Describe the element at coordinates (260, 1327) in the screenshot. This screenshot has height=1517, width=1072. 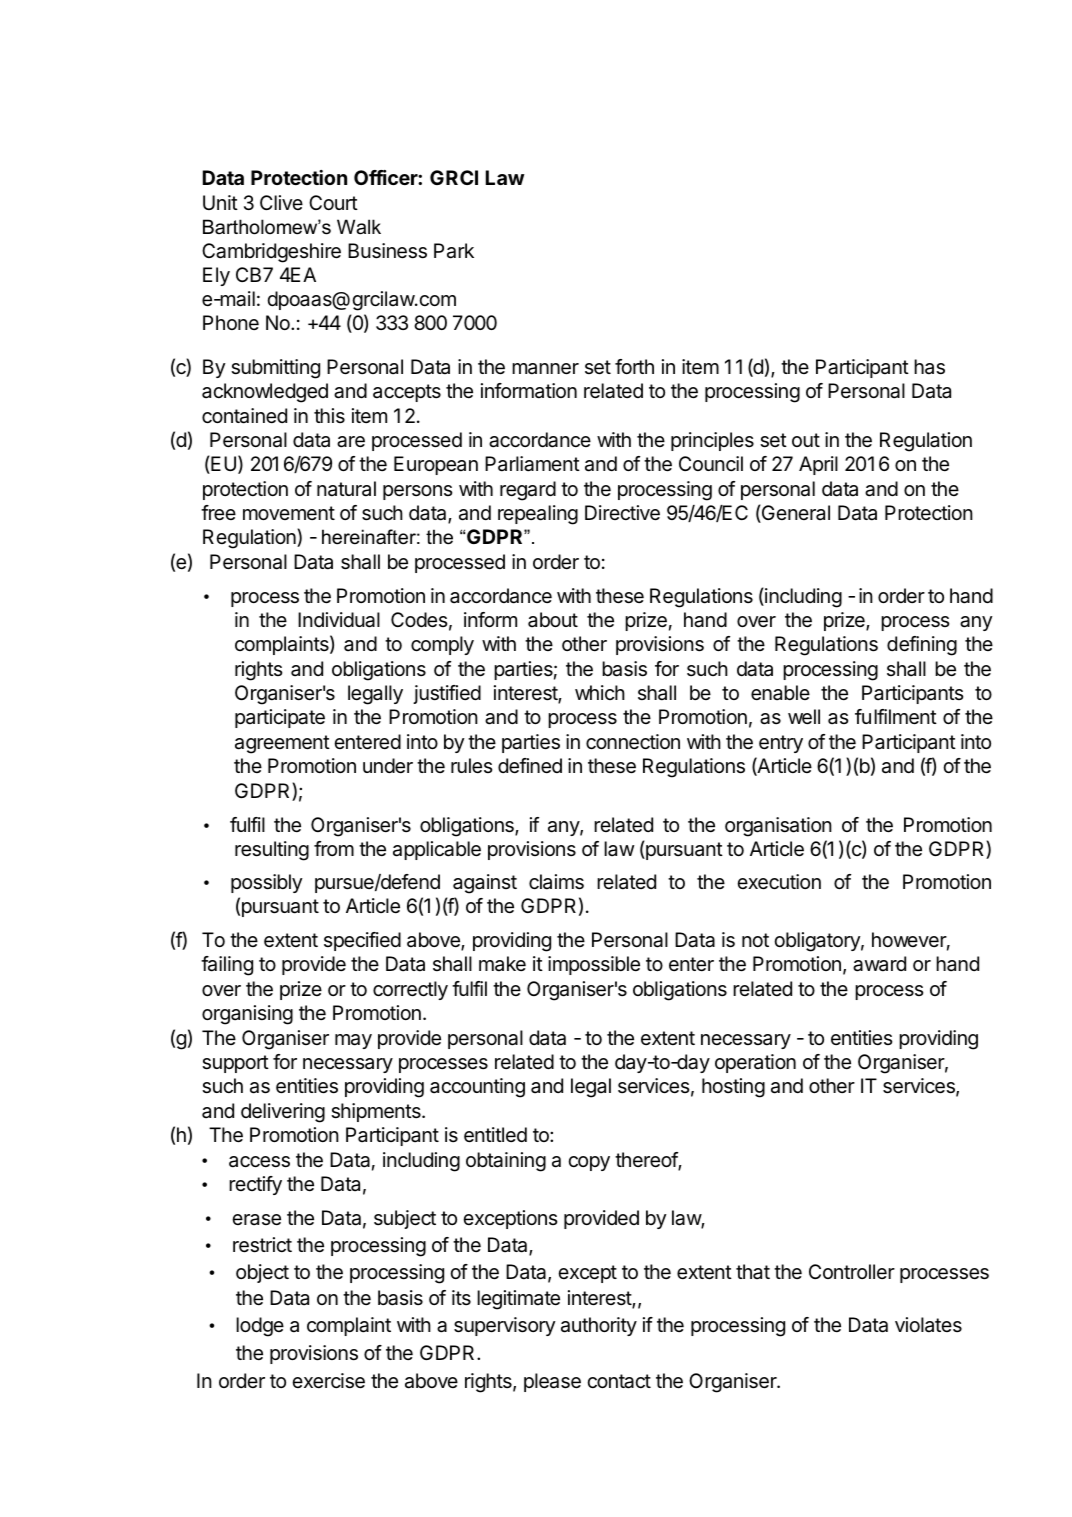
I see `lodge` at that location.
